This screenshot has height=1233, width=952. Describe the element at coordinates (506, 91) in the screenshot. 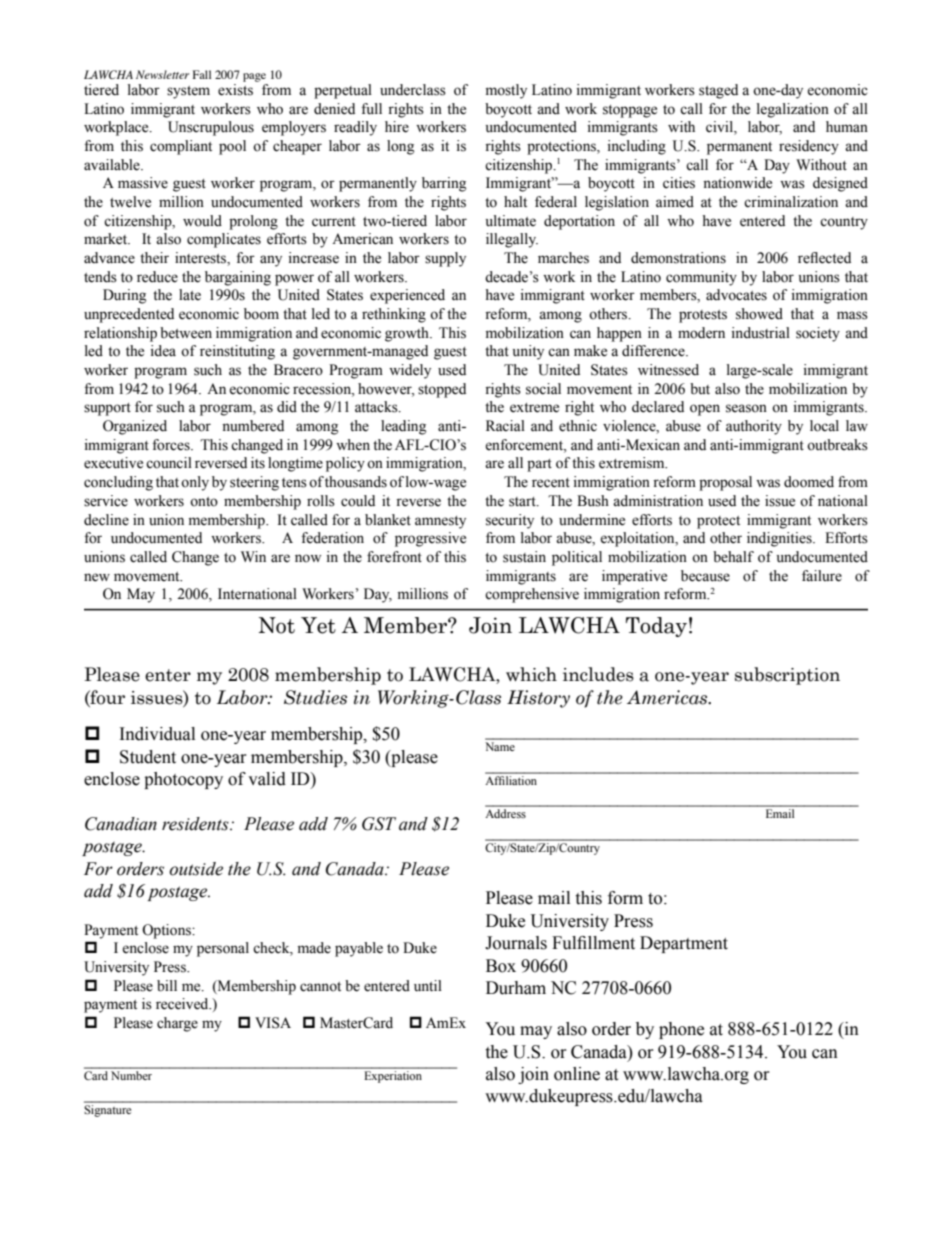

I see `mostly` at that location.
